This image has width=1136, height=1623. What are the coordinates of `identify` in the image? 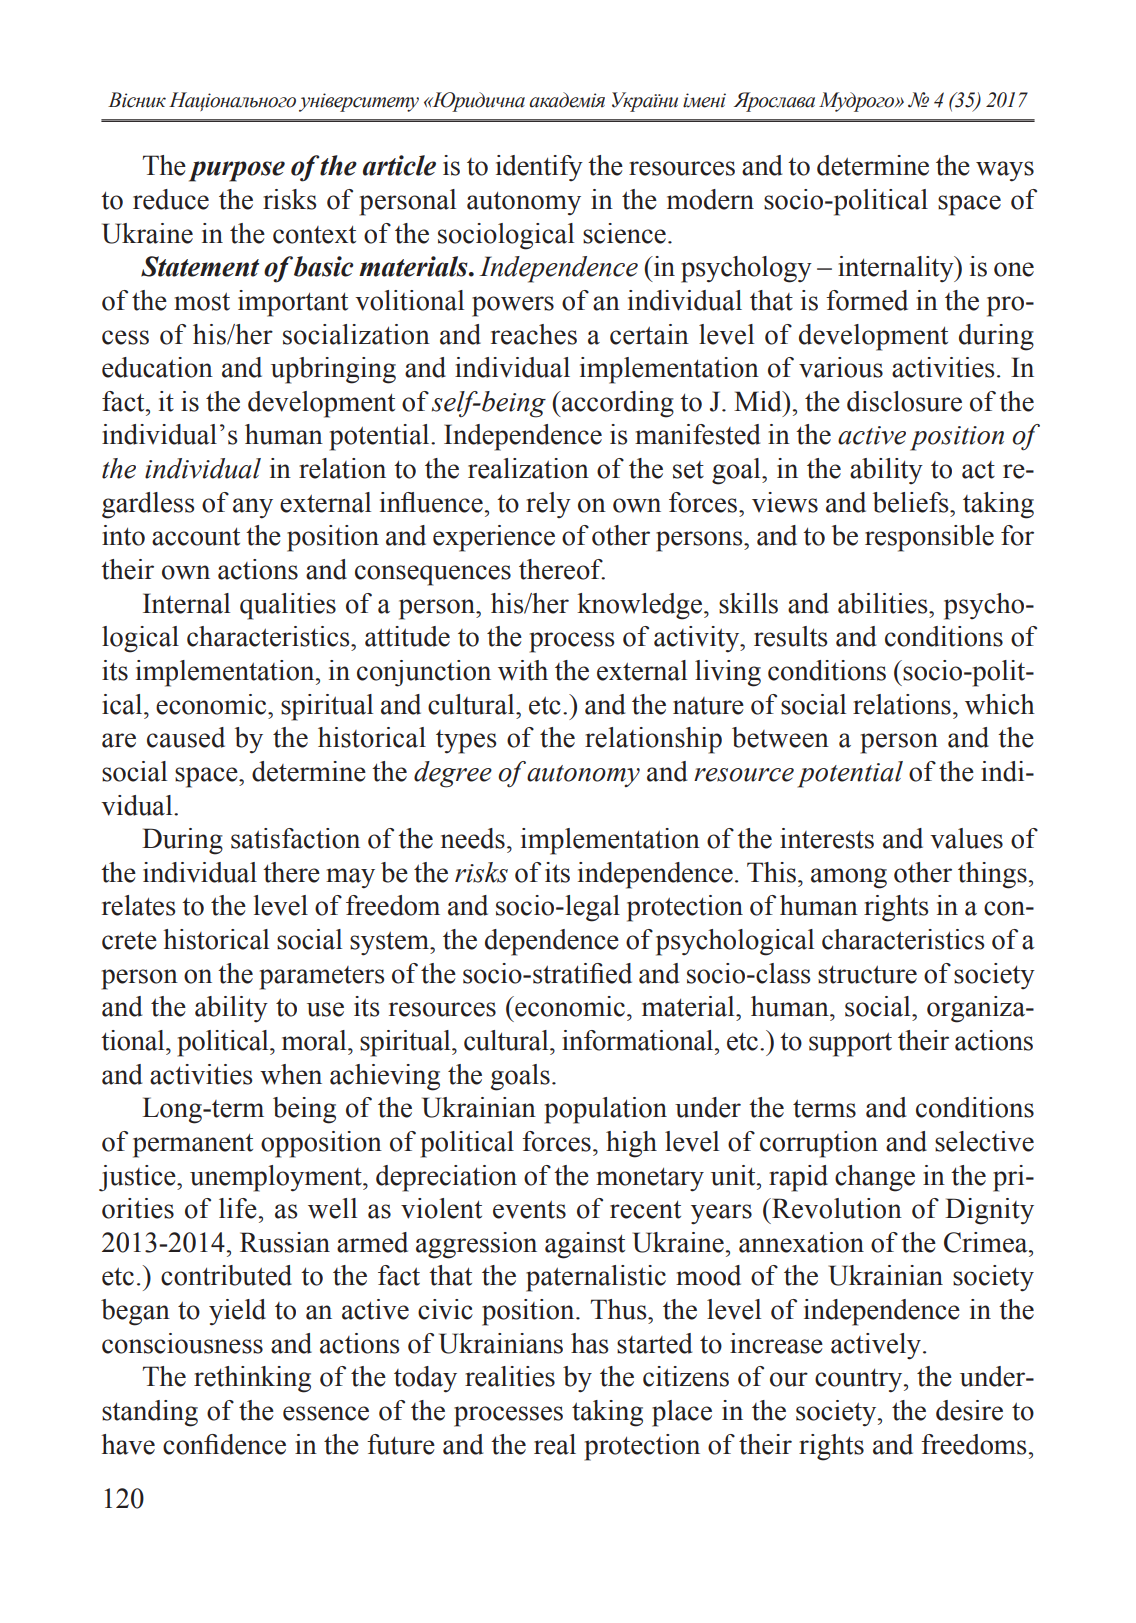 It's located at (539, 168).
